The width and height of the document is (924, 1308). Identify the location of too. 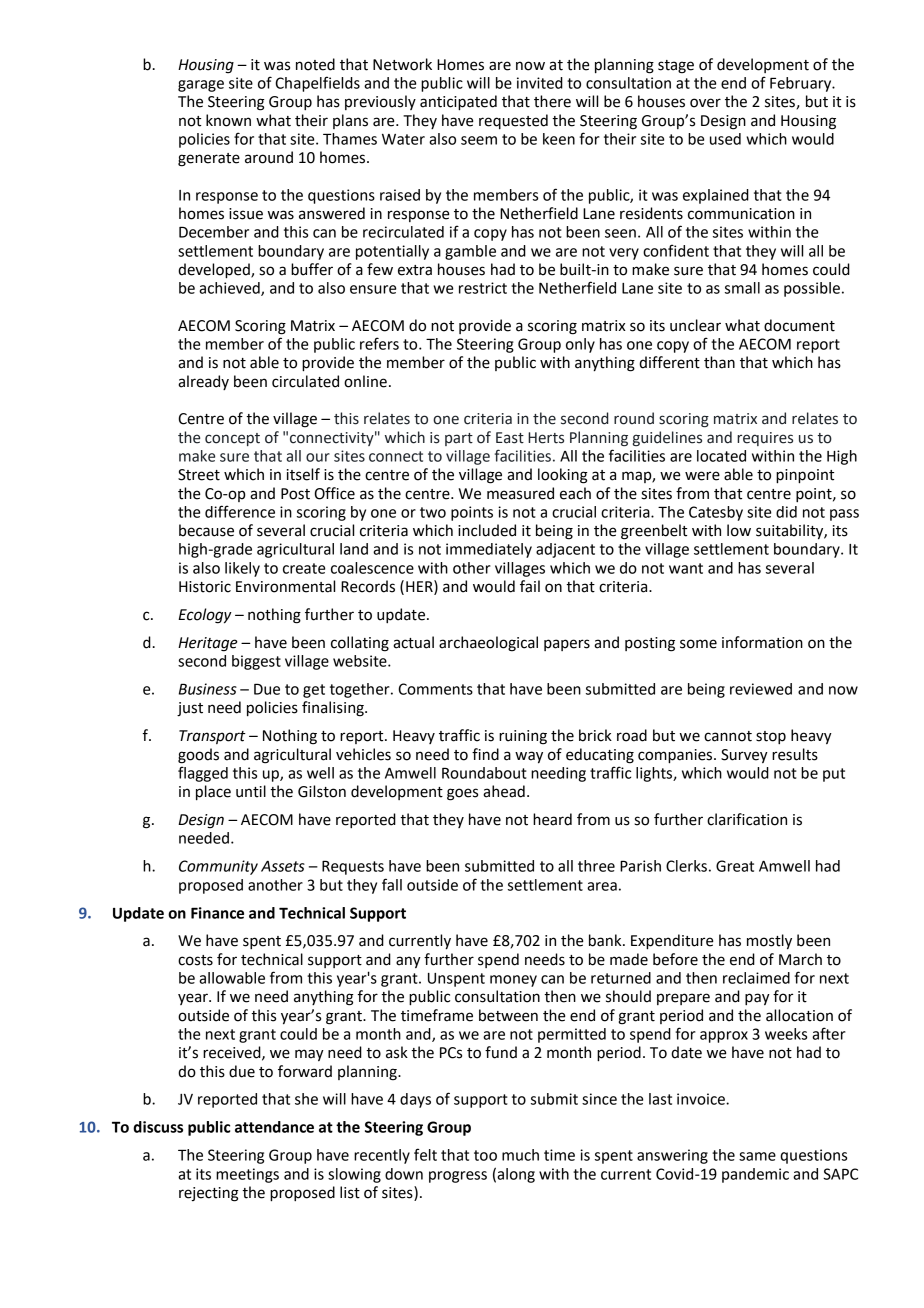
(485, 1155).
